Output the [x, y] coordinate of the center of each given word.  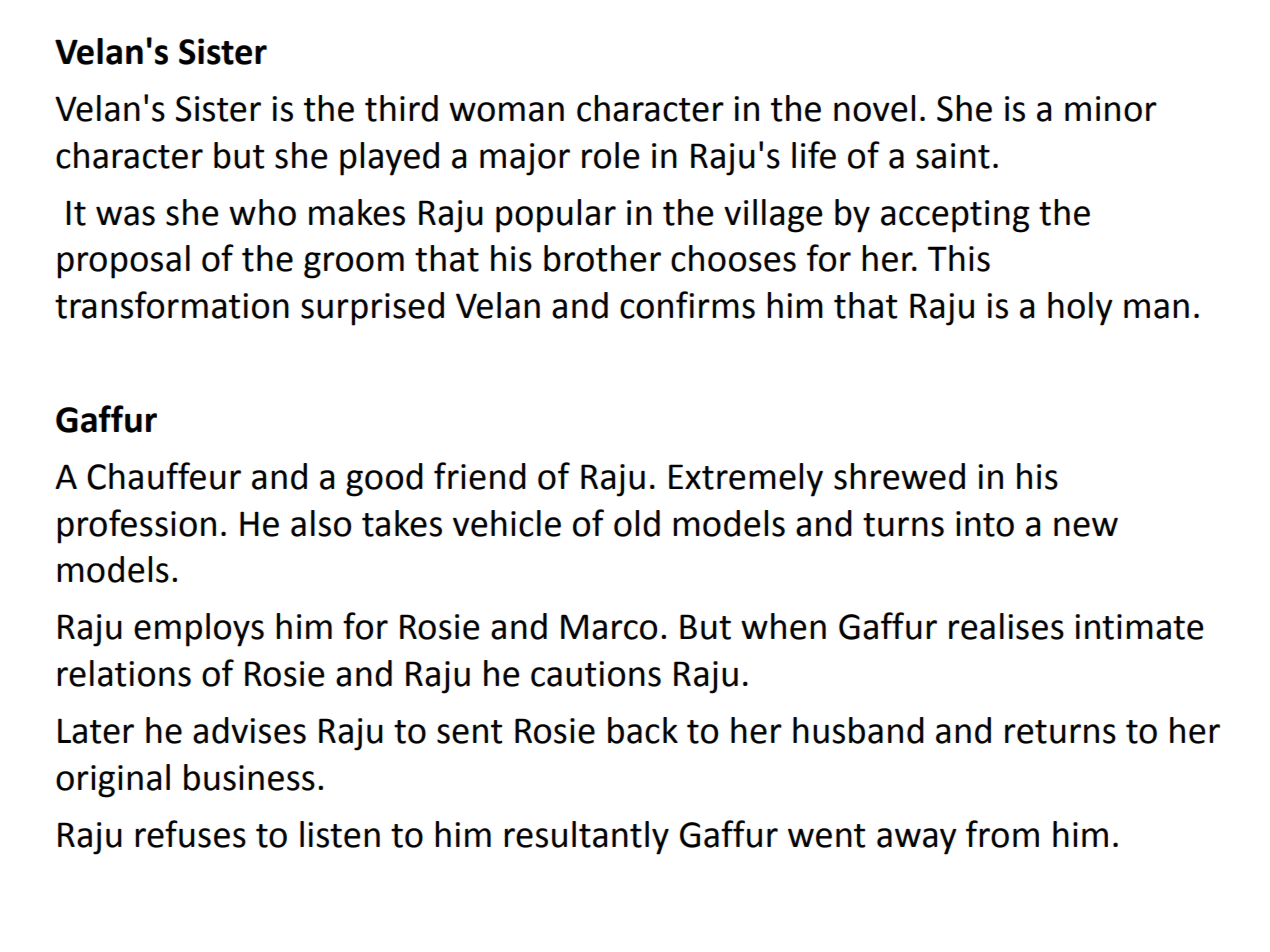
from [1002, 834]
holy [1080, 309]
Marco [609, 627]
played [389, 159]
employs [199, 630]
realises [1006, 626]
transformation [172, 305]
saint [953, 156]
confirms [687, 305]
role [611, 155]
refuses [190, 834]
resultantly [586, 838]
